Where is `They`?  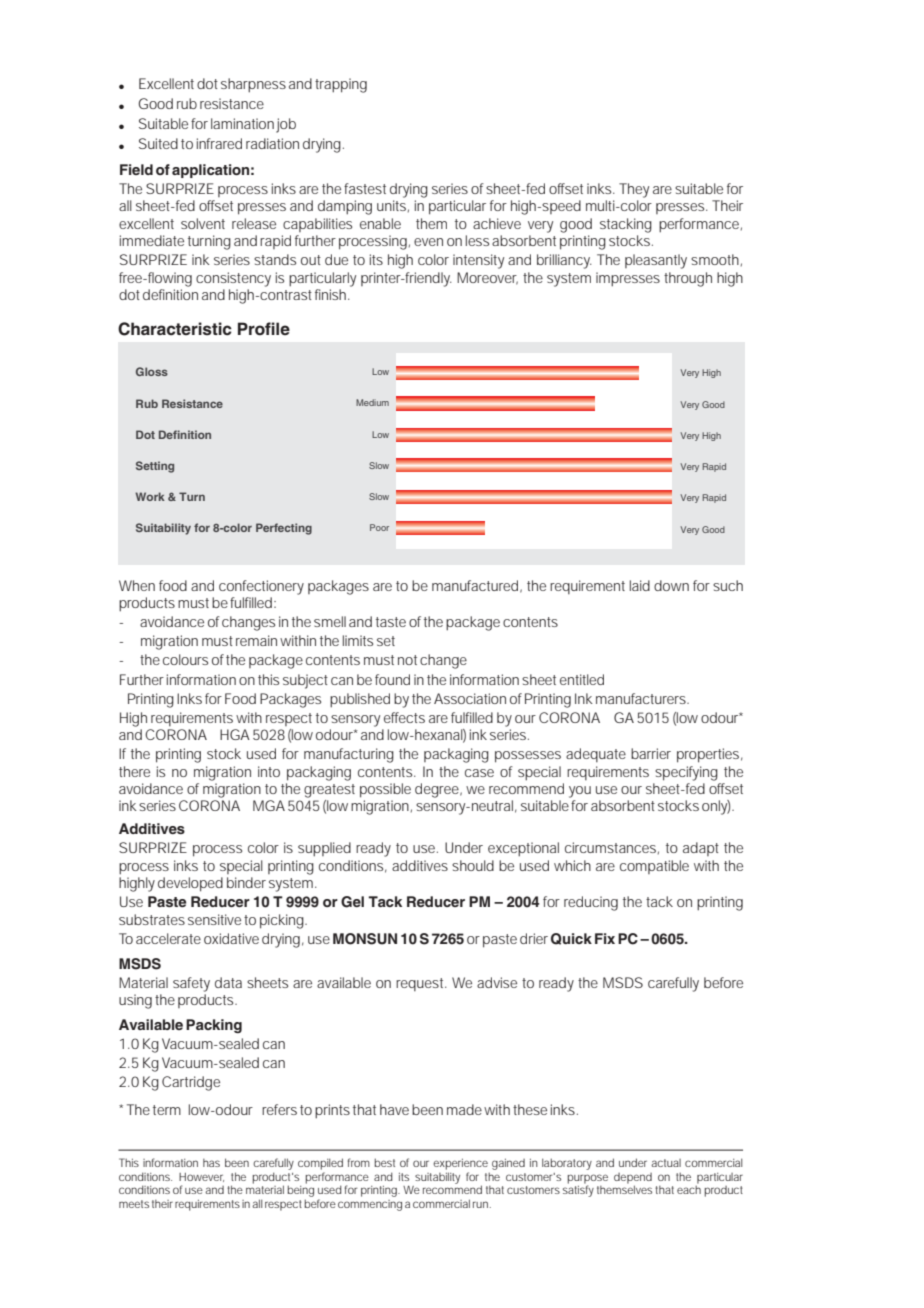 They is located at coordinates (634, 190).
